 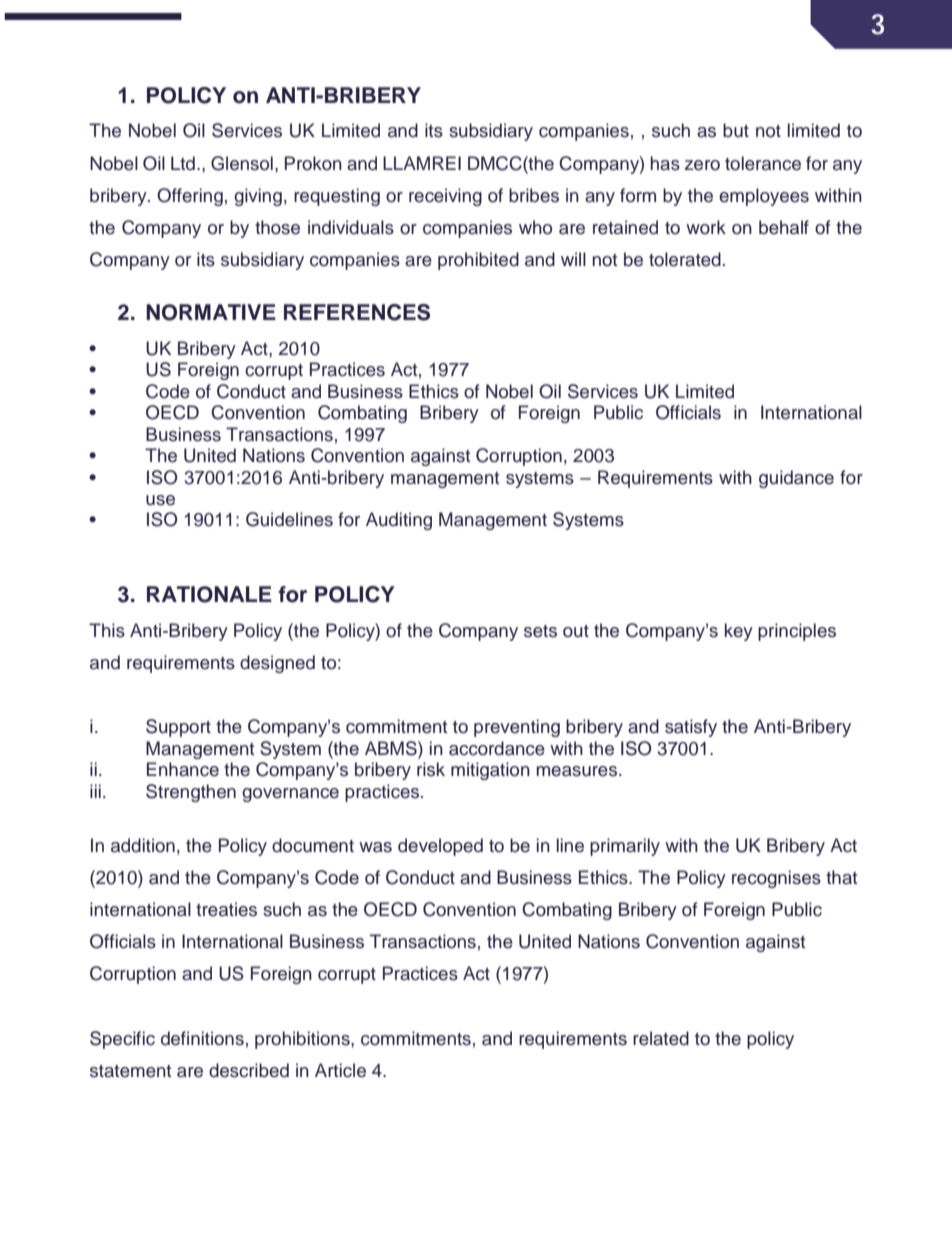 What do you see at coordinates (209, 594) in the screenshot?
I see `RATIONALE` at bounding box center [209, 594].
